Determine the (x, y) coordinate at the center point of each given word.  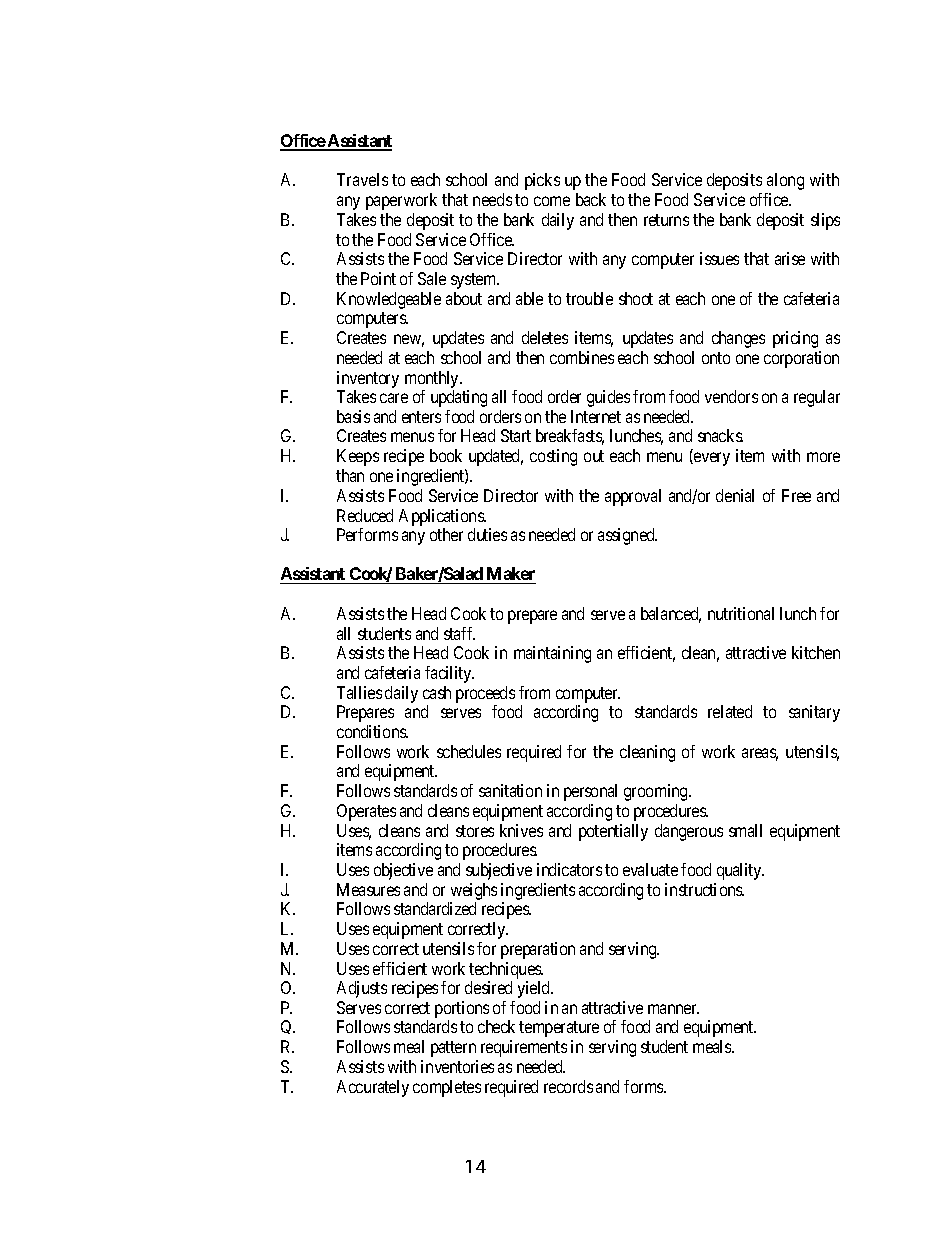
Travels (362, 179)
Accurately (373, 1088)
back (591, 199)
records (568, 1086)
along (785, 181)
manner (673, 1009)
